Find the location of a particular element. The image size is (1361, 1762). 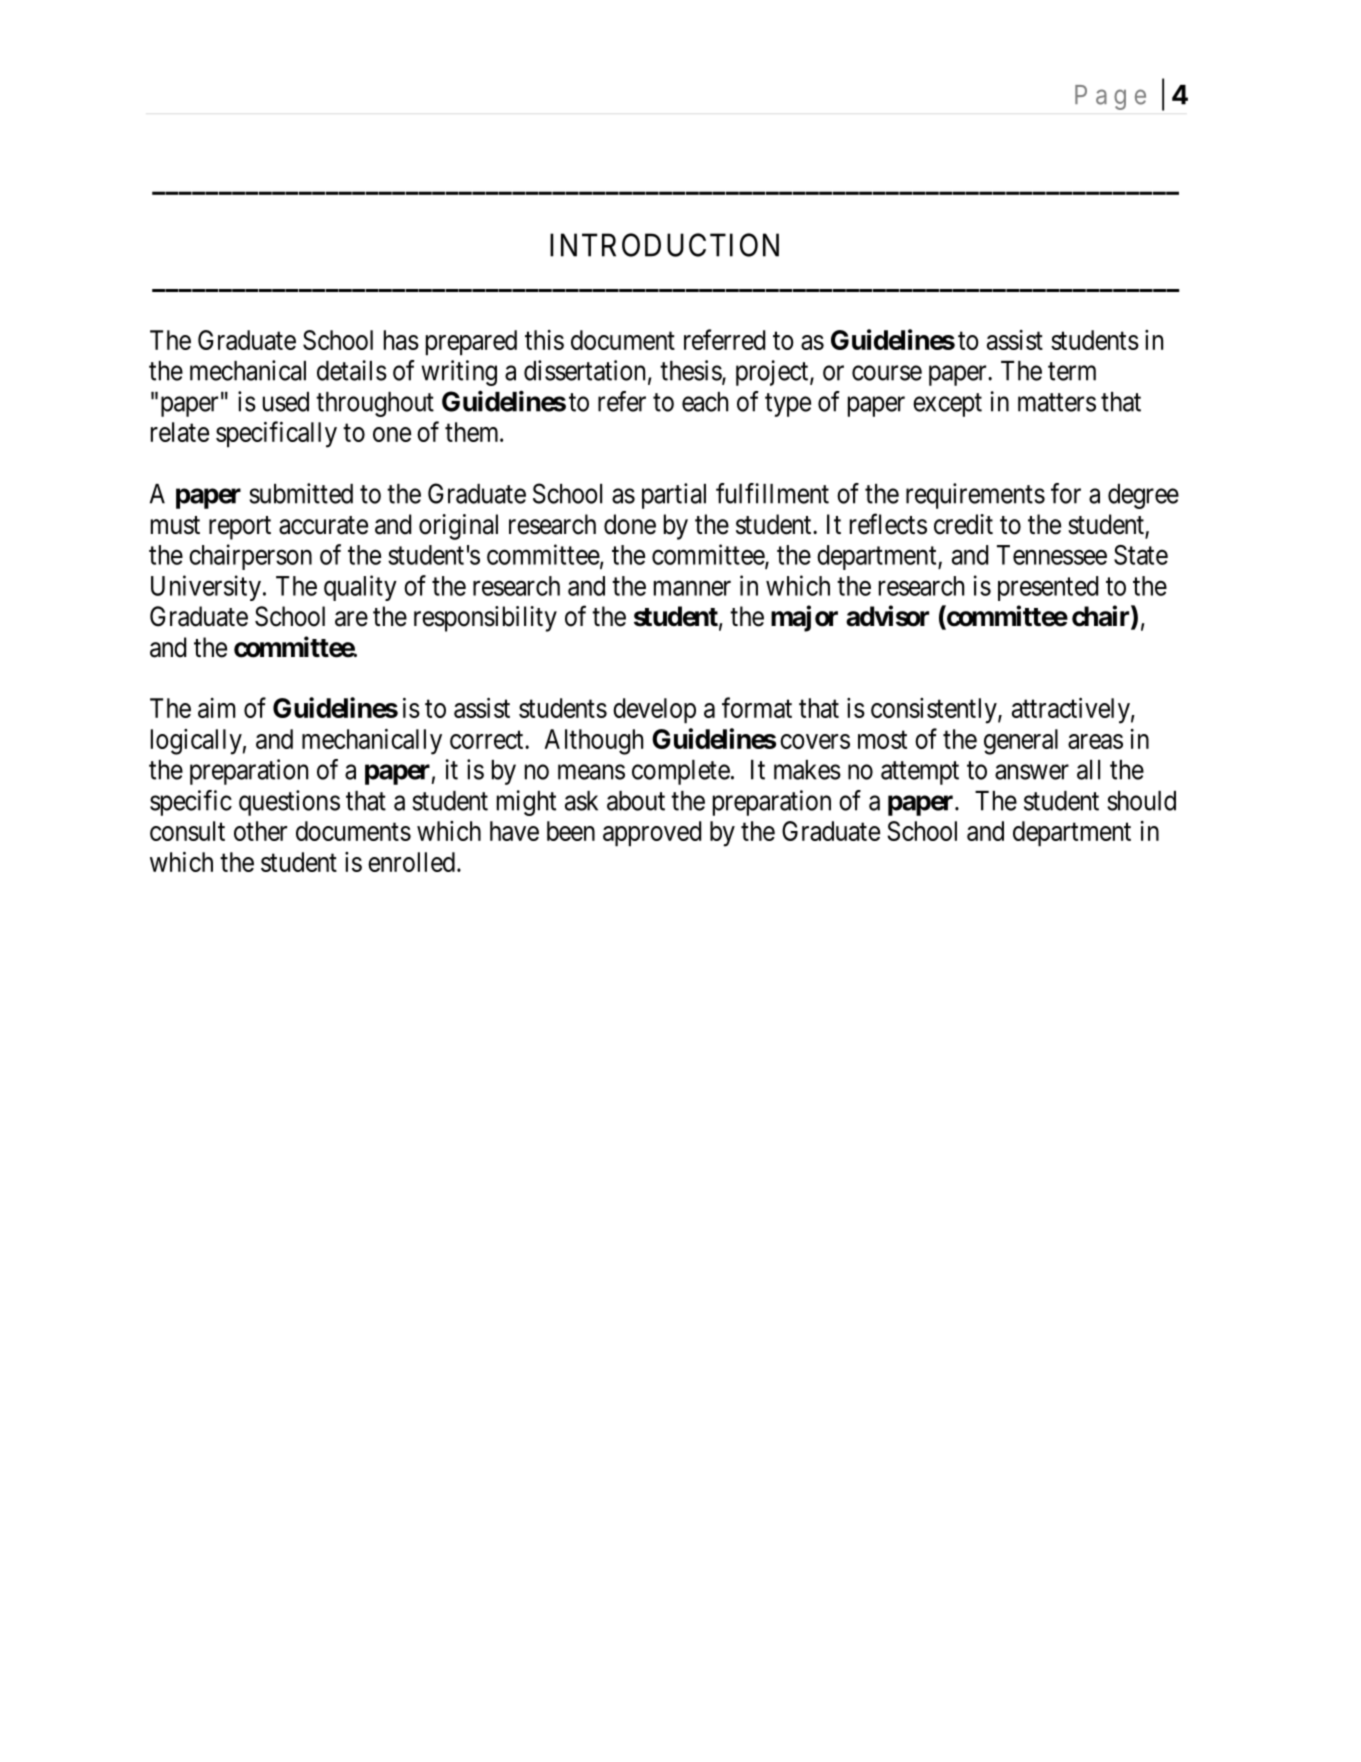

approved is located at coordinates (652, 834).
